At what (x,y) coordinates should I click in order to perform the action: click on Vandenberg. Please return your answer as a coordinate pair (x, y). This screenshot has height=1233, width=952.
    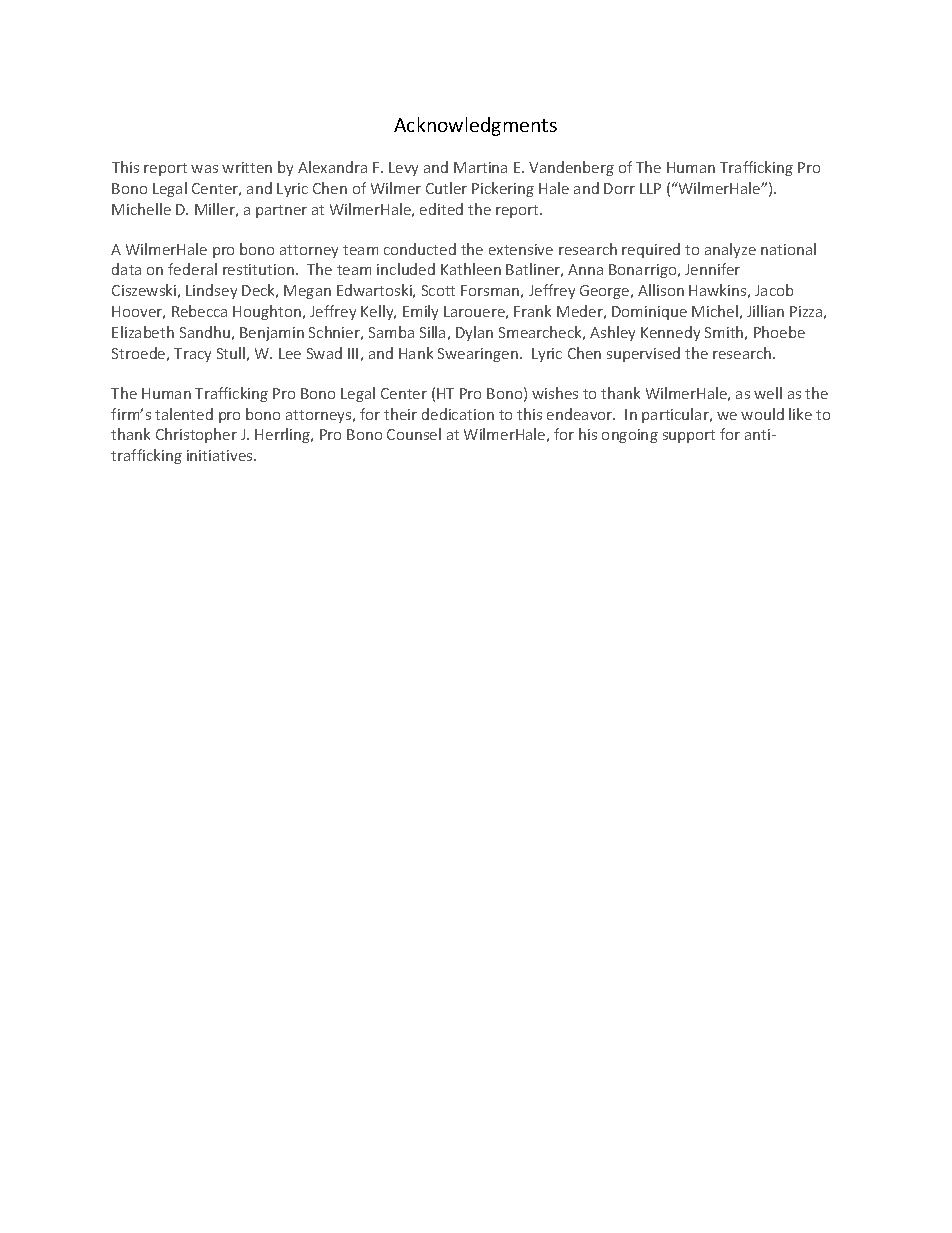
    Looking at the image, I should click on (571, 168).
